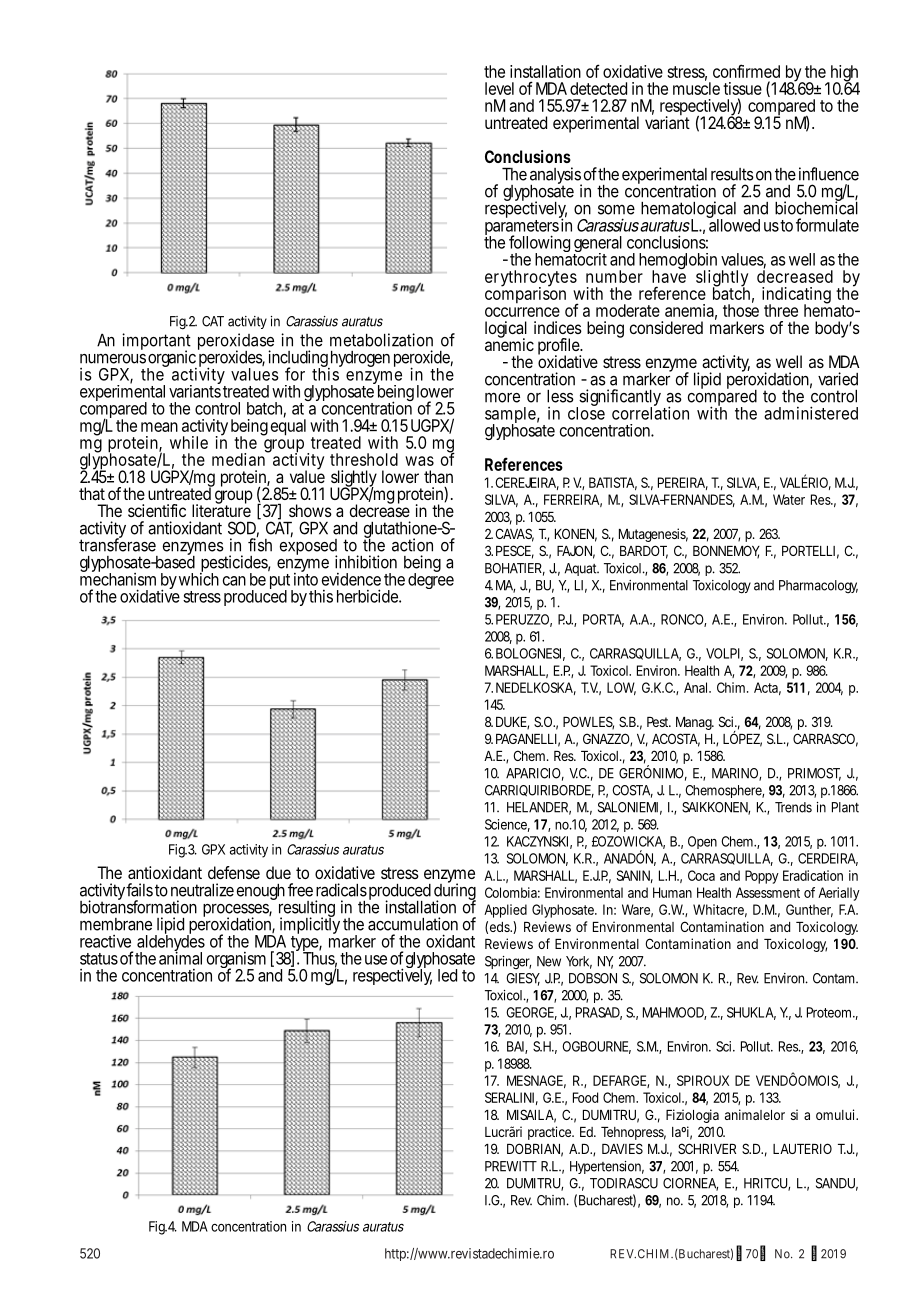  Describe the element at coordinates (199, 578) in the screenshot. I see `which` at that location.
